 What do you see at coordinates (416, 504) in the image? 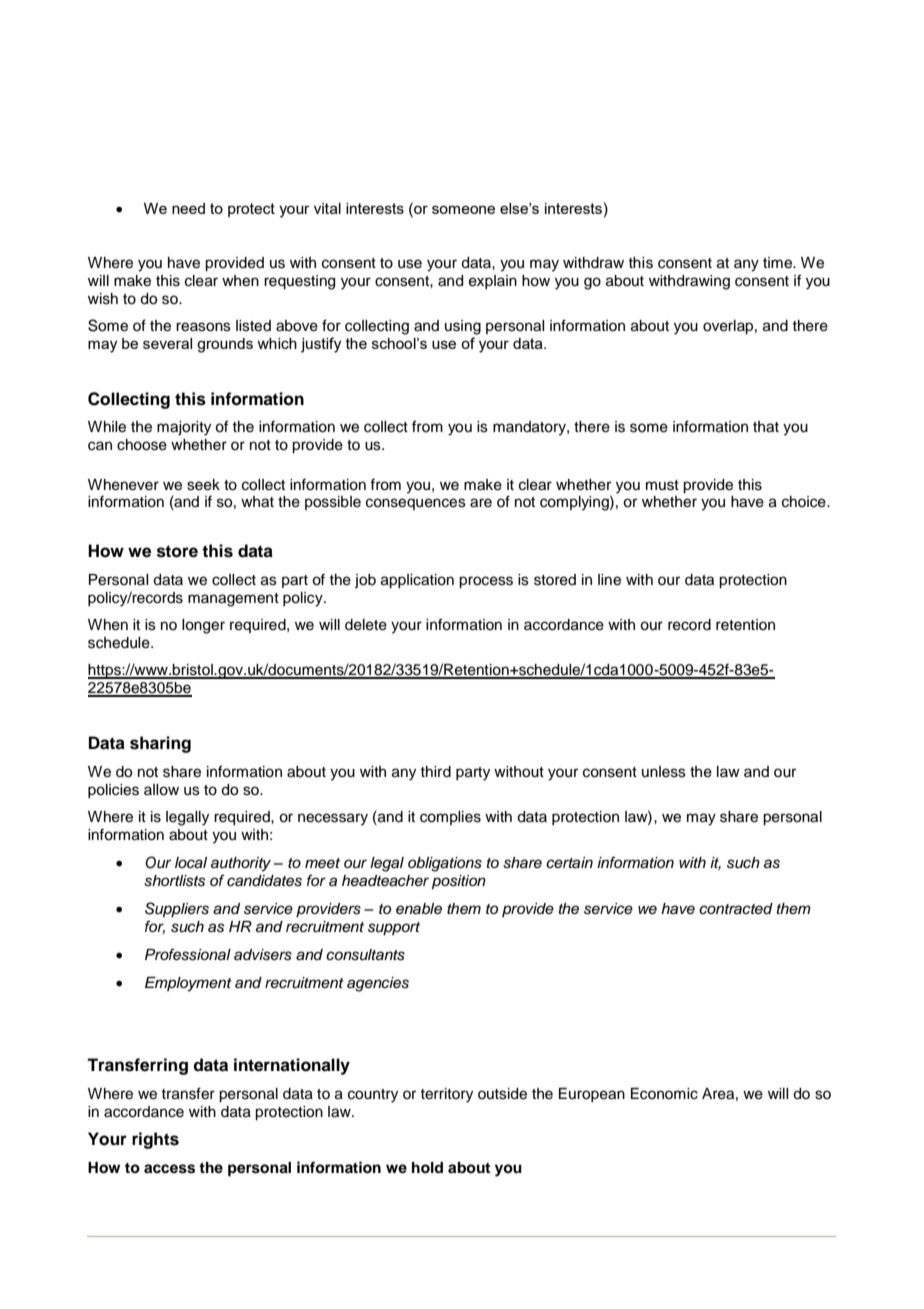
I see `consequences` at bounding box center [416, 504].
